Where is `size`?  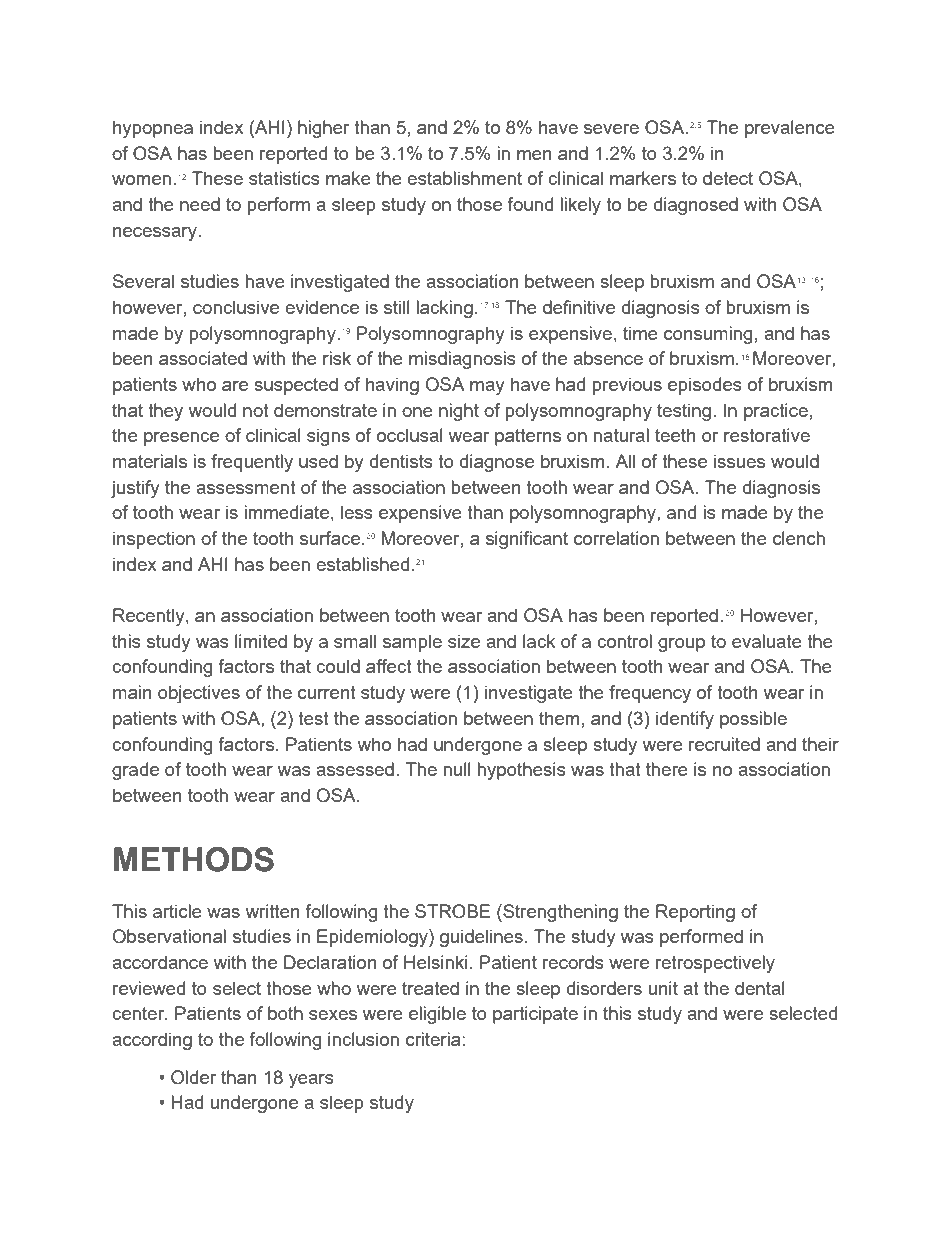 size is located at coordinates (464, 641).
